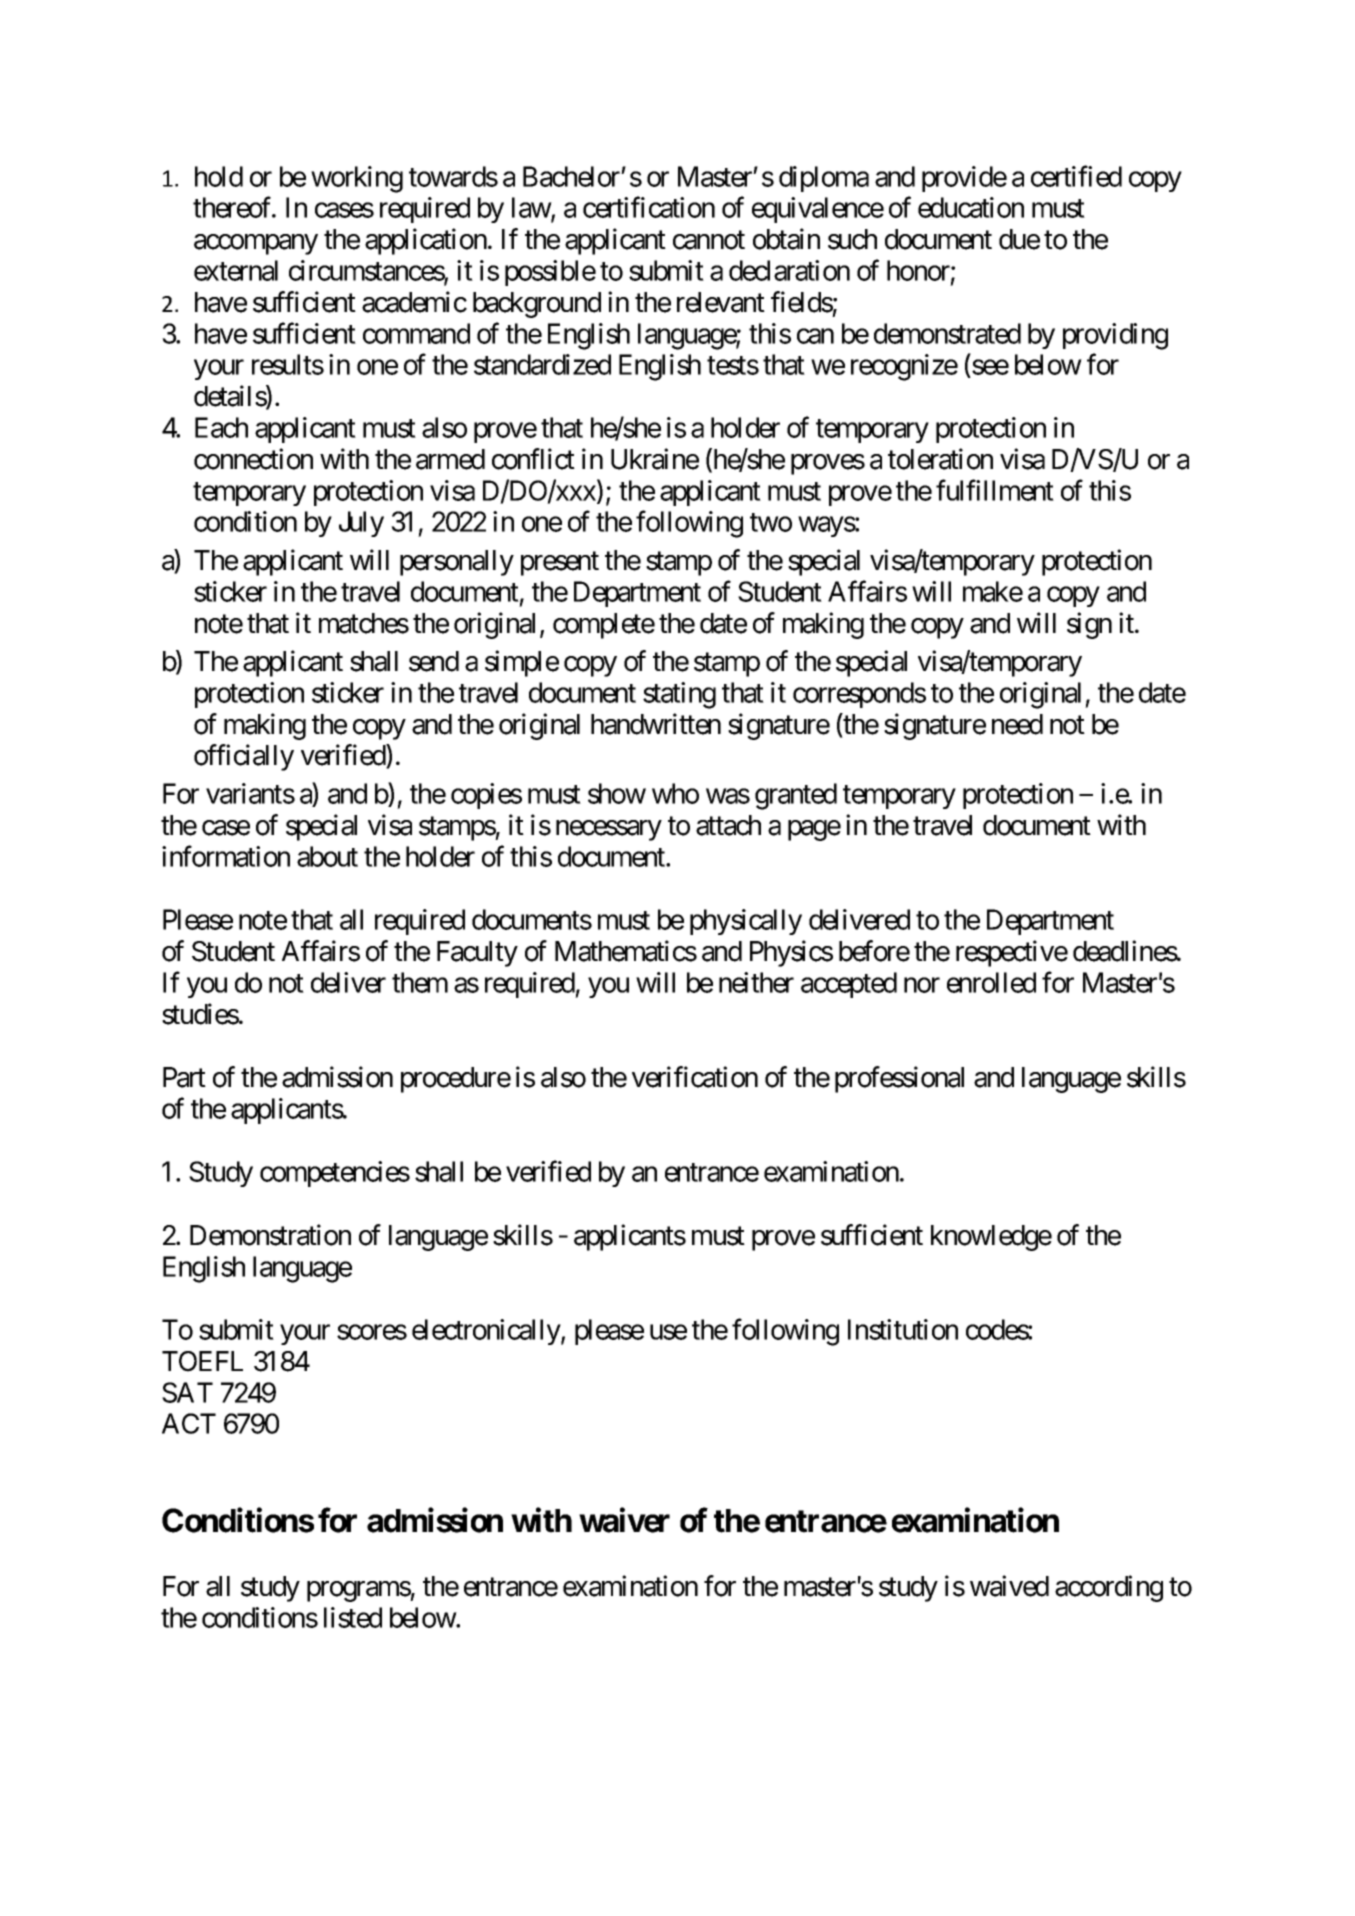  I want to click on verification, so click(695, 1077).
